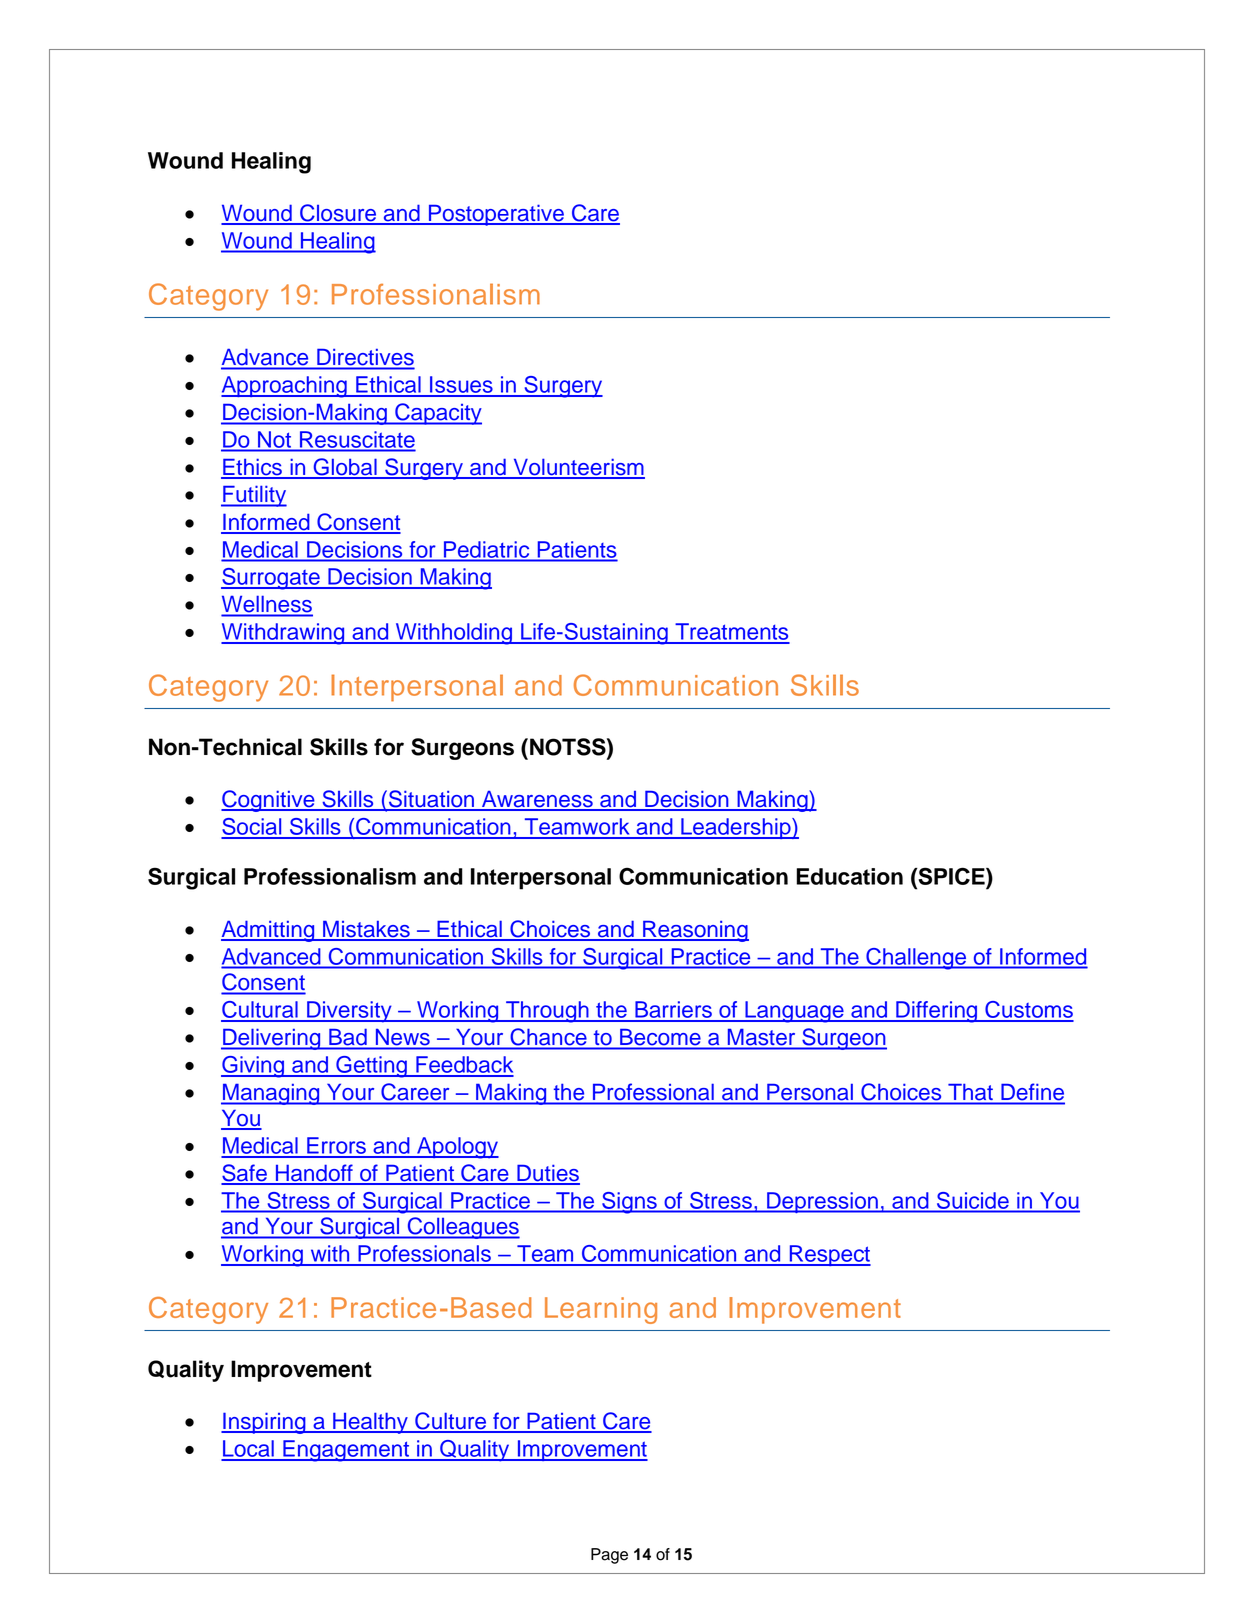 Image resolution: width=1254 pixels, height=1623 pixels. Describe the element at coordinates (736, 828) in the document. I see `Leadership` at that location.
